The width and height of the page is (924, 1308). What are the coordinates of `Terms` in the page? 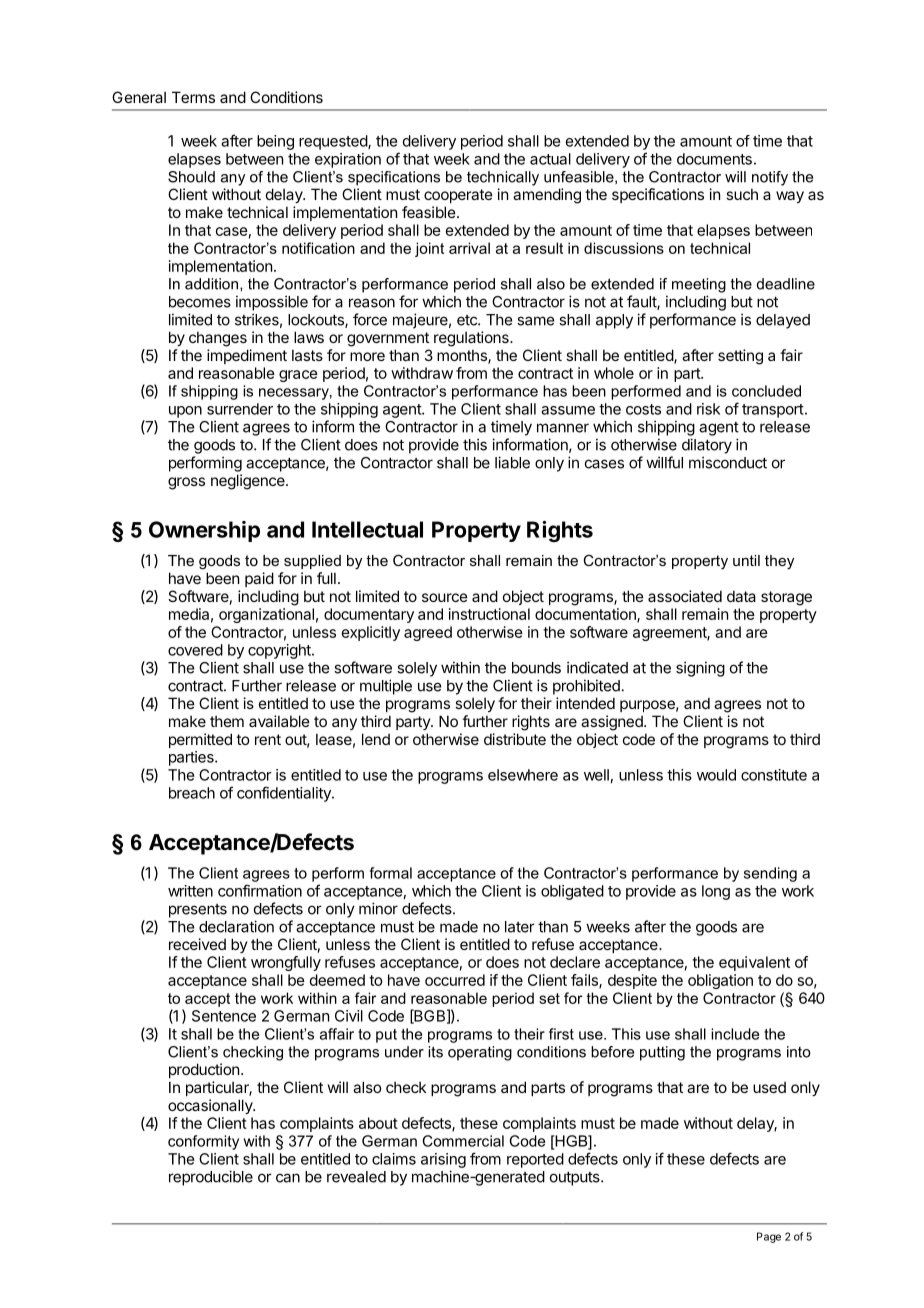 It's located at (193, 97).
